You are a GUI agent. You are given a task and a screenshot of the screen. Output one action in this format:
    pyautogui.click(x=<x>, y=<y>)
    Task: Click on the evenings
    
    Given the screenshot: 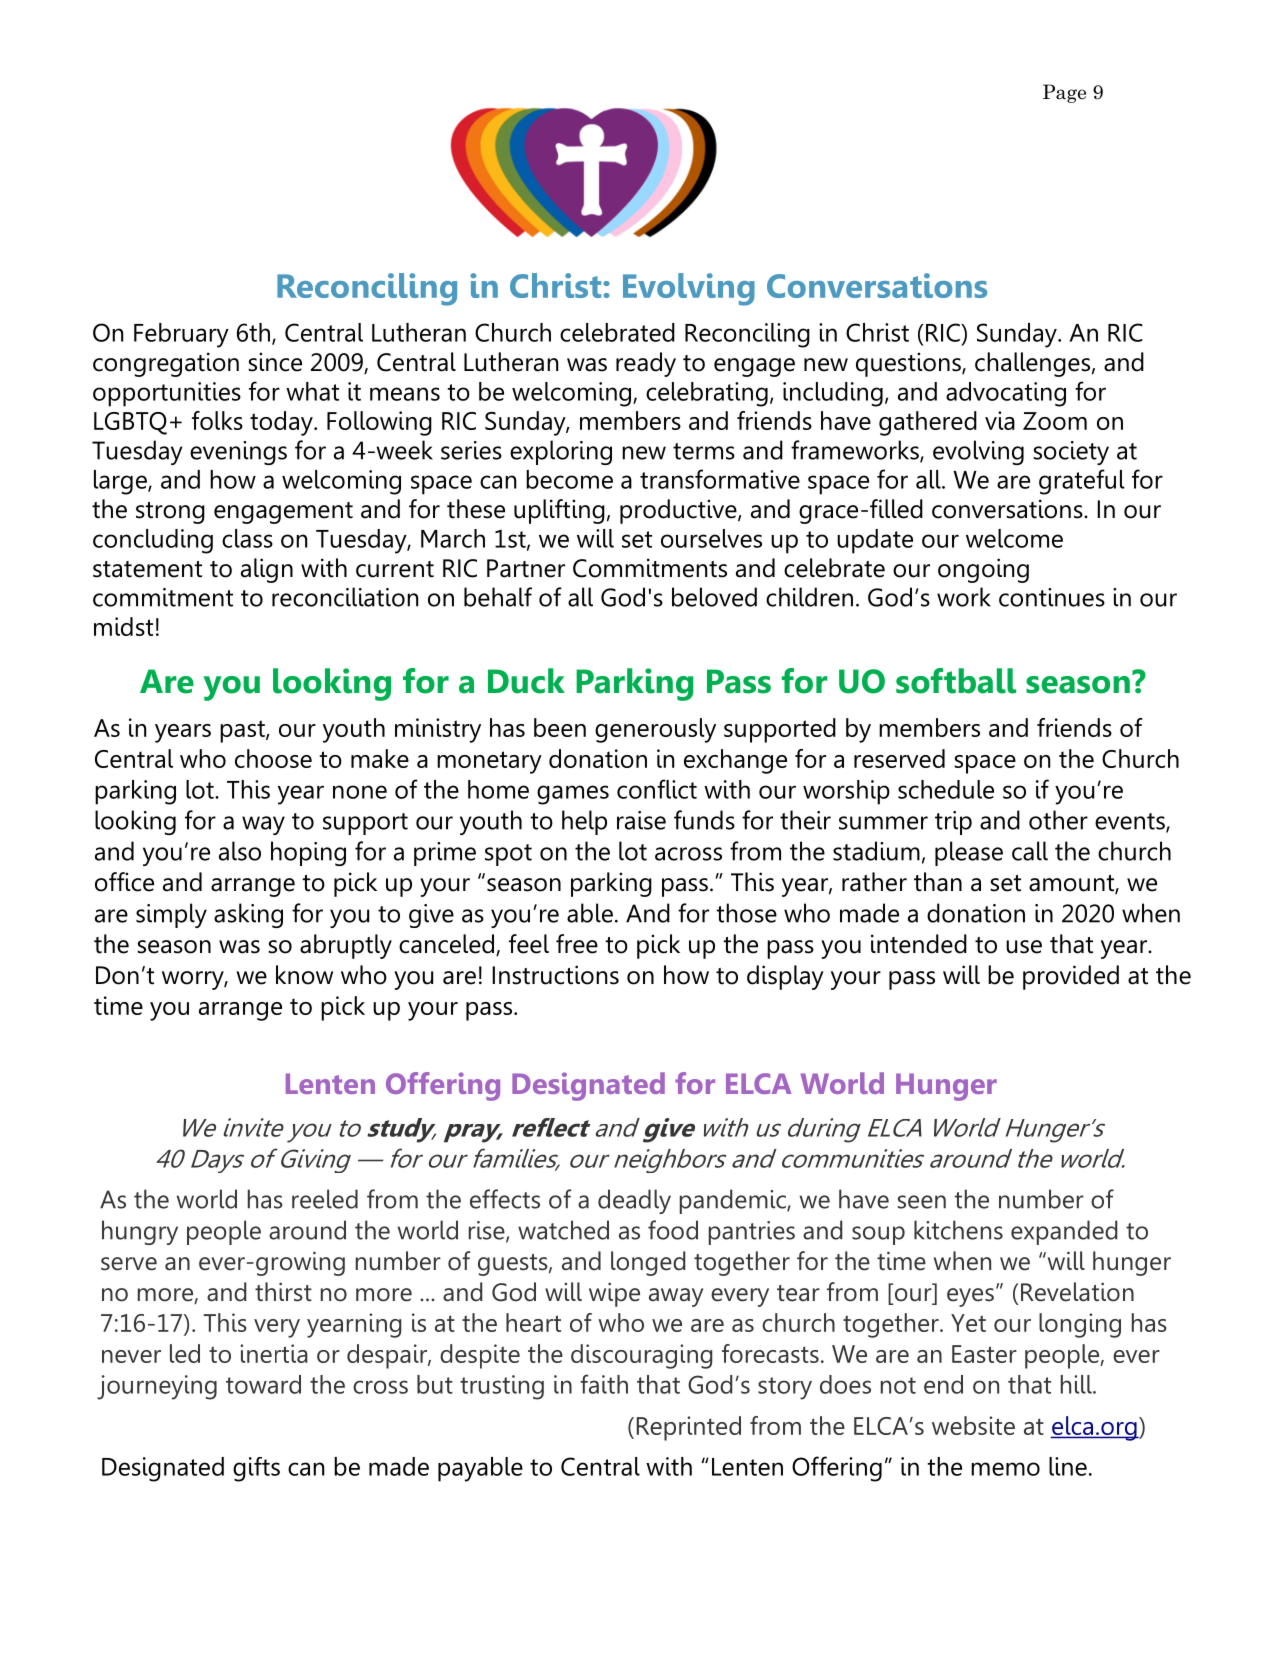 What is the action you would take?
    pyautogui.click(x=238, y=453)
